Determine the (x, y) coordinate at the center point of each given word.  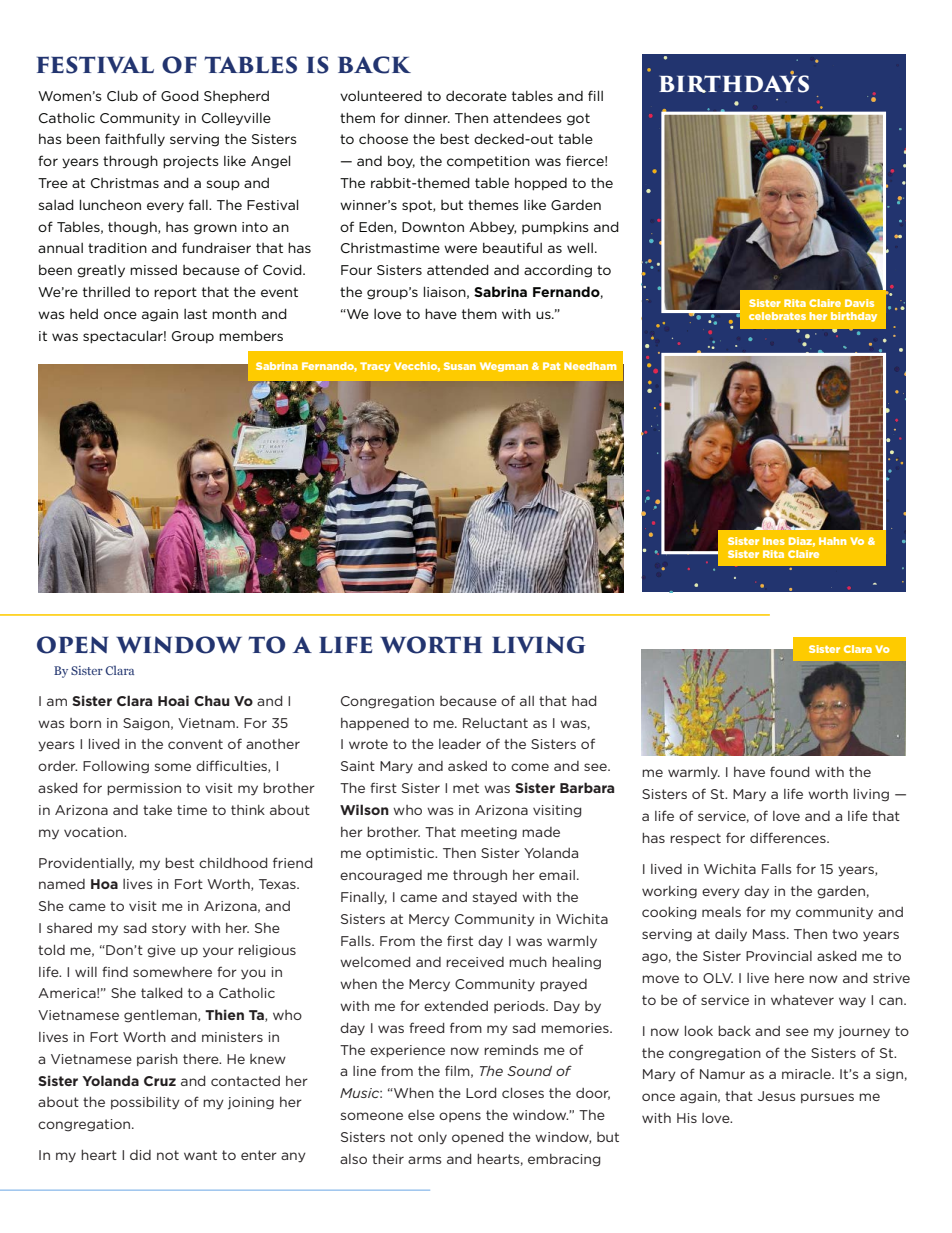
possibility (145, 1103)
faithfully (135, 140)
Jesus (776, 1096)
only (432, 1138)
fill (595, 95)
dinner (427, 117)
